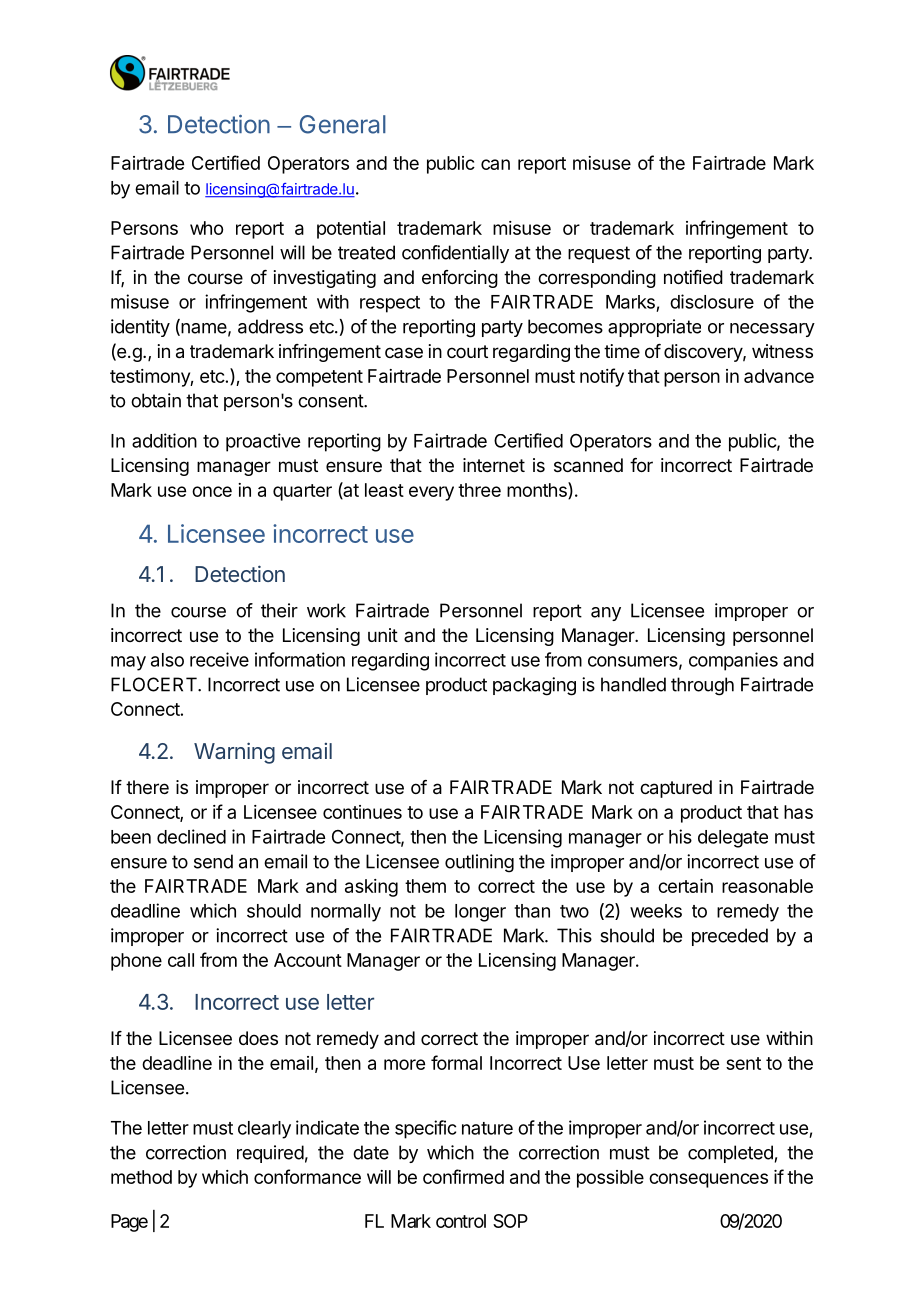 The height and width of the document is (1308, 924). I want to click on companies, so click(733, 661).
